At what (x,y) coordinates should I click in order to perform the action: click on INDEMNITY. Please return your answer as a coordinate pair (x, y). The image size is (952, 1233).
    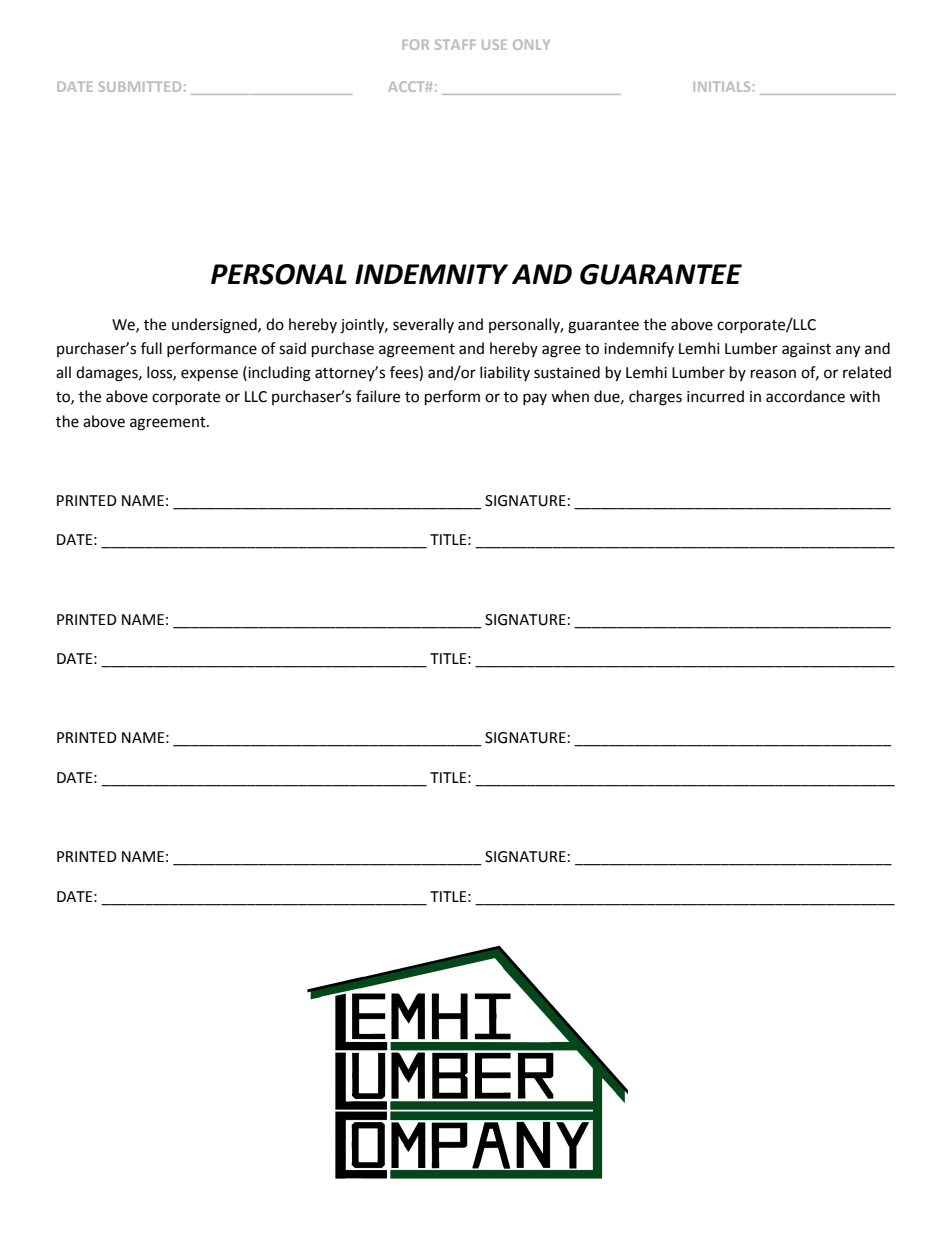
    Looking at the image, I should click on (431, 274).
